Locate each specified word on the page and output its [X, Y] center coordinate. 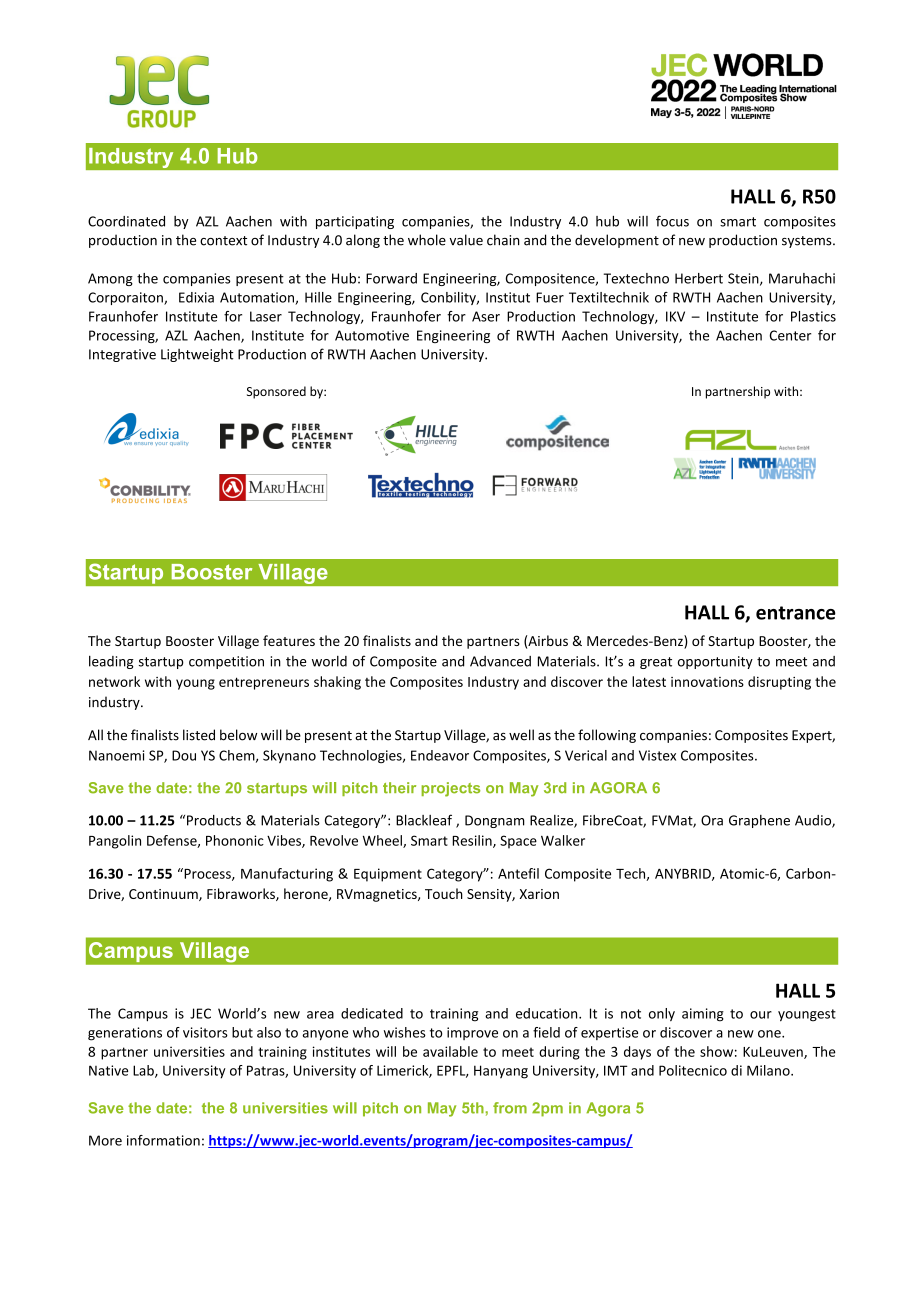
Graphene [759, 821]
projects [450, 789]
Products [214, 820]
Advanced [500, 661]
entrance [796, 613]
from [510, 1108]
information [163, 1140]
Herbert [699, 278]
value [466, 240]
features [289, 640]
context [223, 241]
